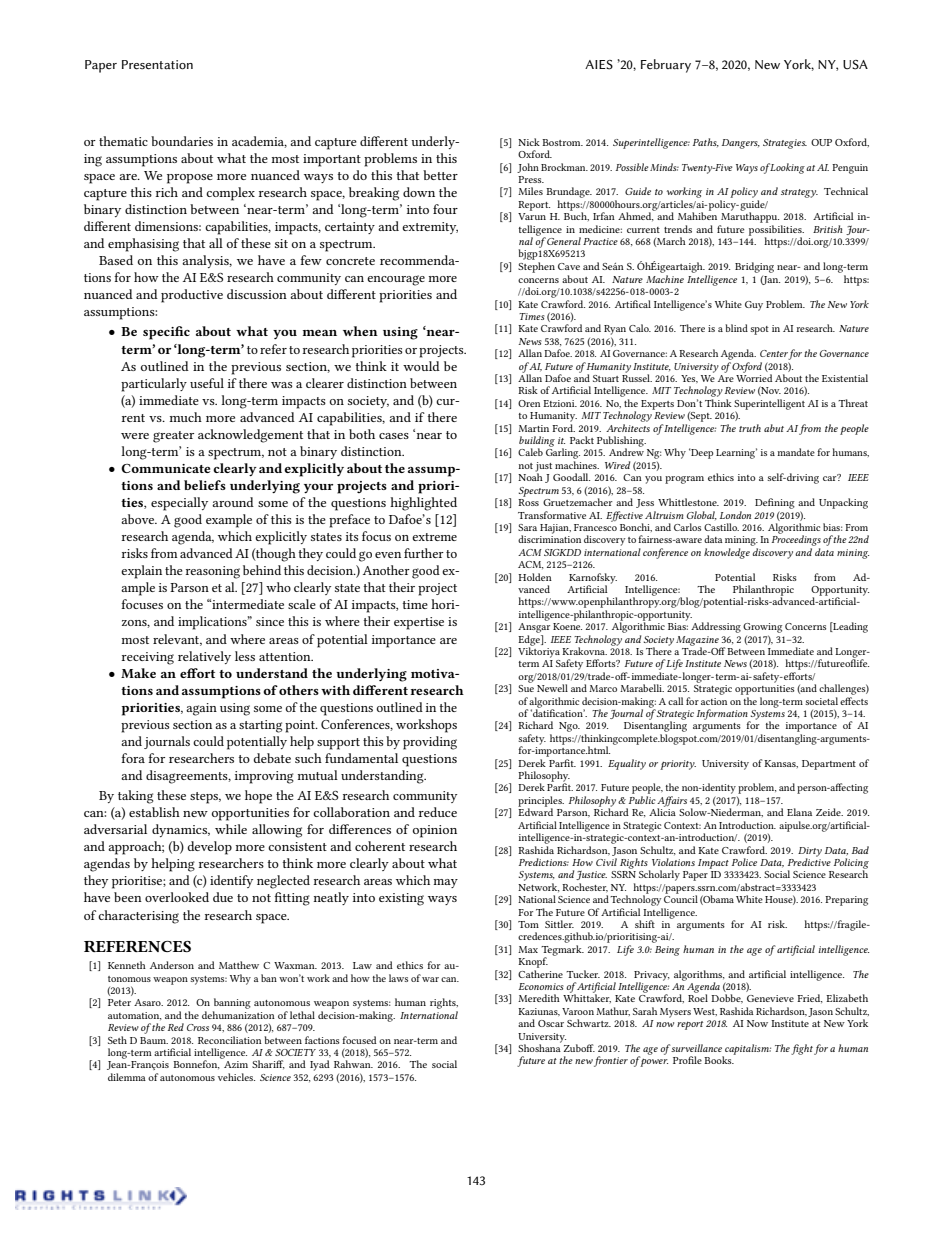  What do you see at coordinates (535, 577) in the image?
I see `Holden` at bounding box center [535, 577].
